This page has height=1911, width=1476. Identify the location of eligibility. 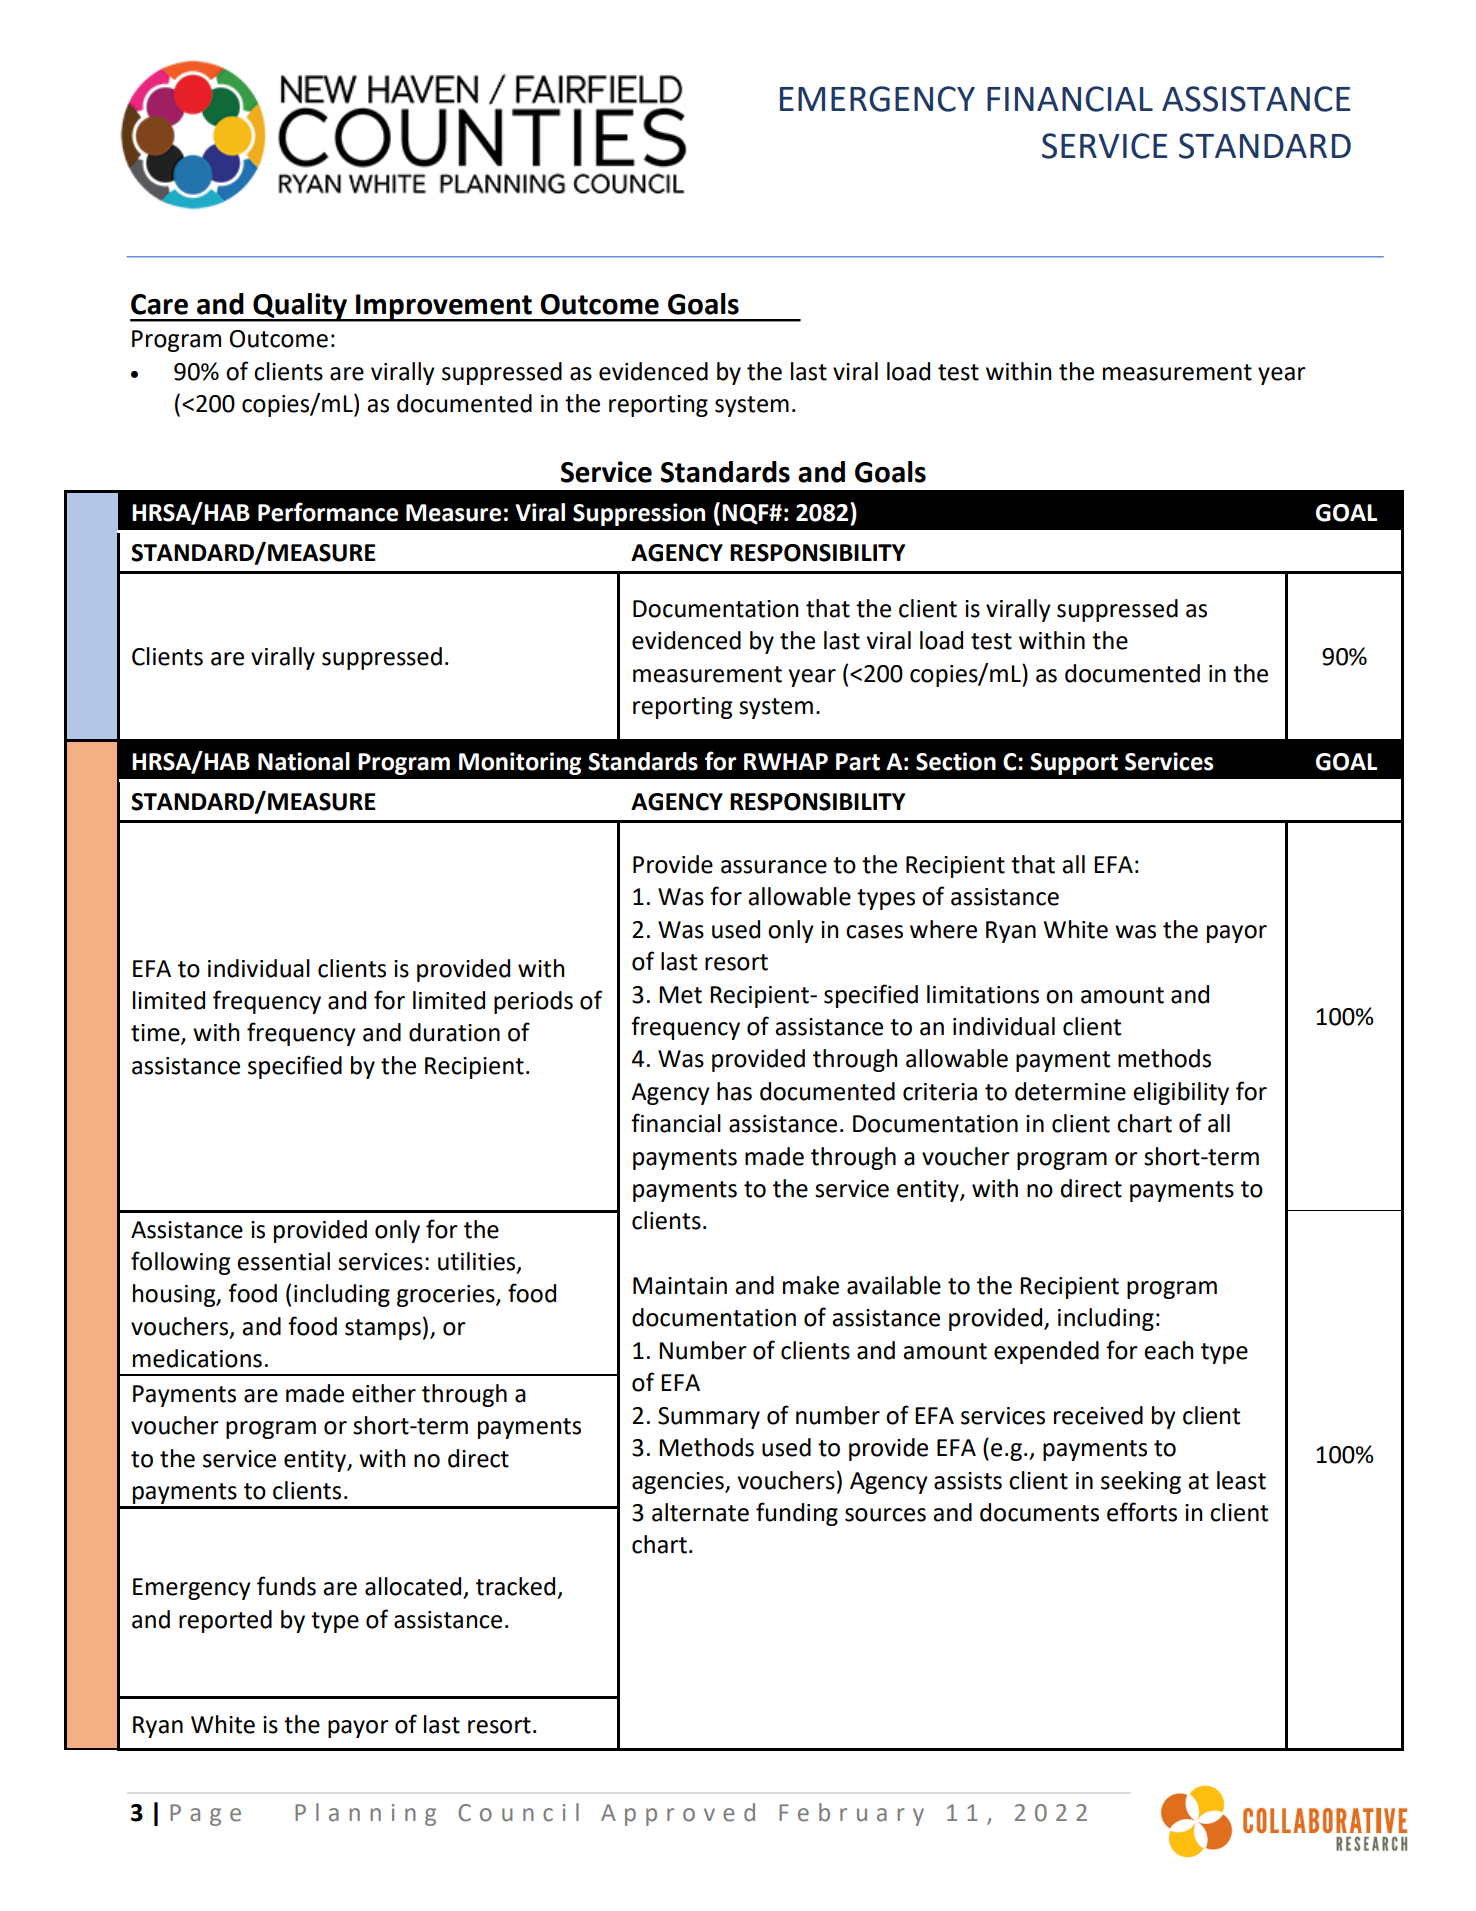
(1181, 1093).
